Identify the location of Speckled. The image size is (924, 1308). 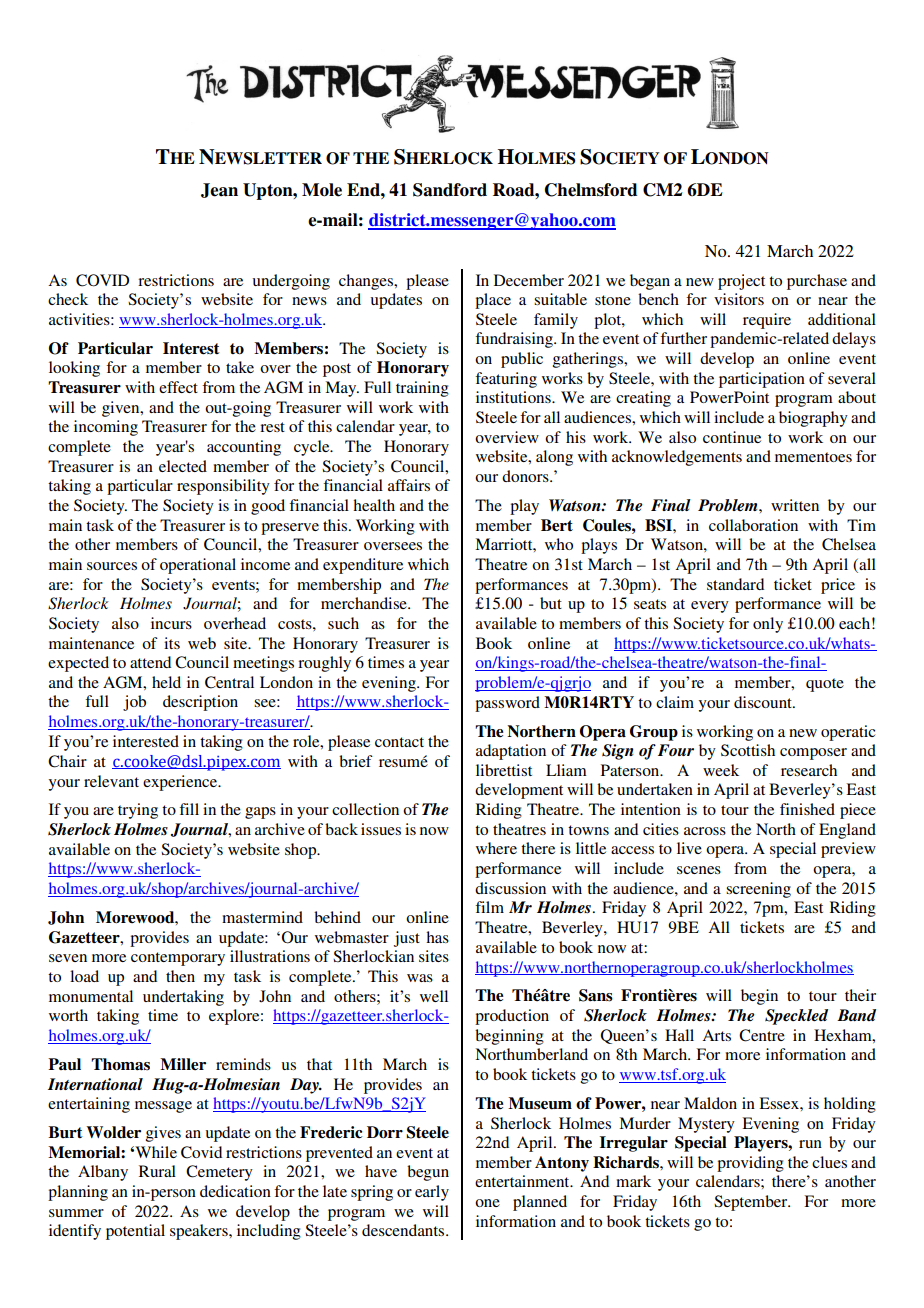
(796, 1017).
